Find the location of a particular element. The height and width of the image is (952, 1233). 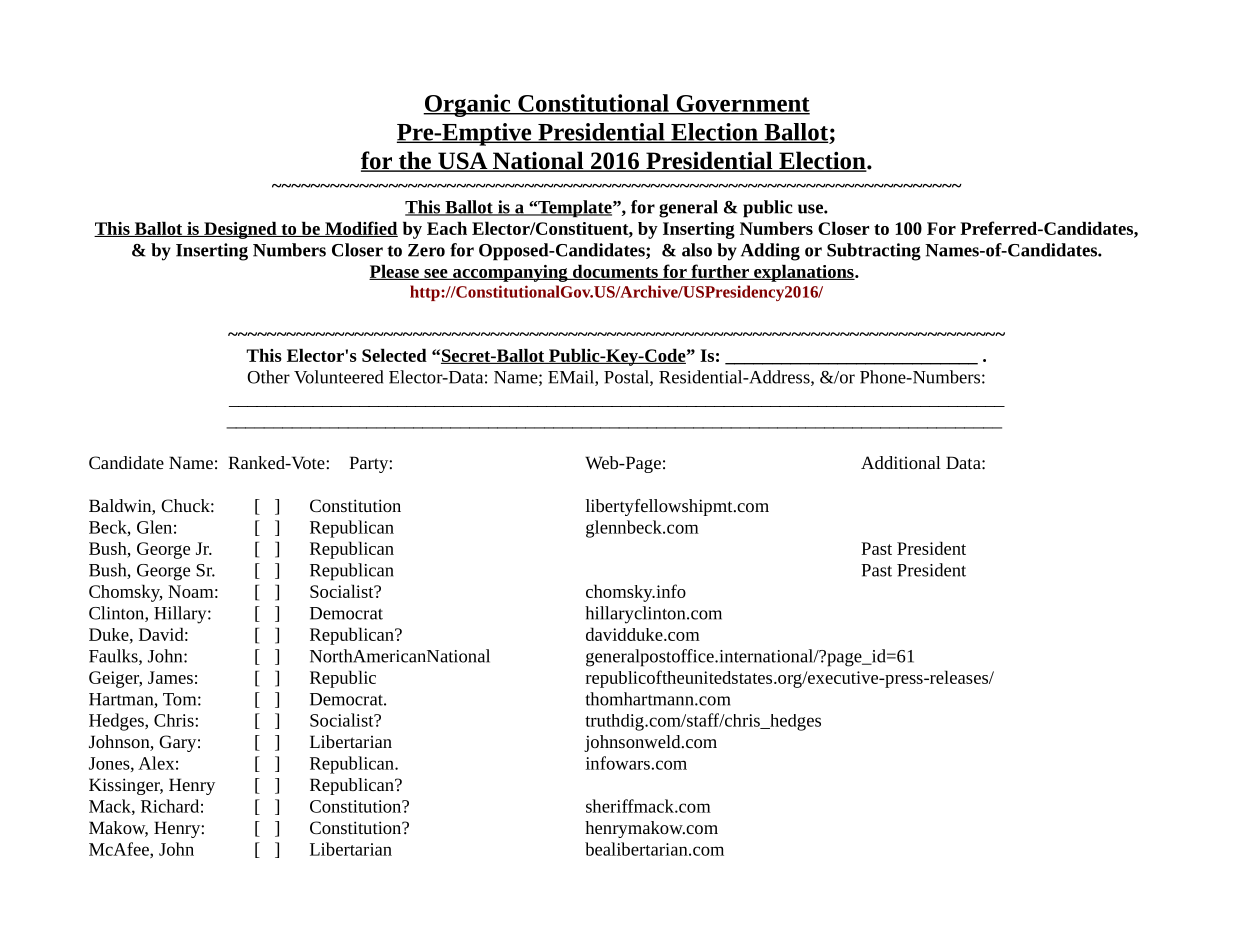

Selected is located at coordinates (394, 355).
